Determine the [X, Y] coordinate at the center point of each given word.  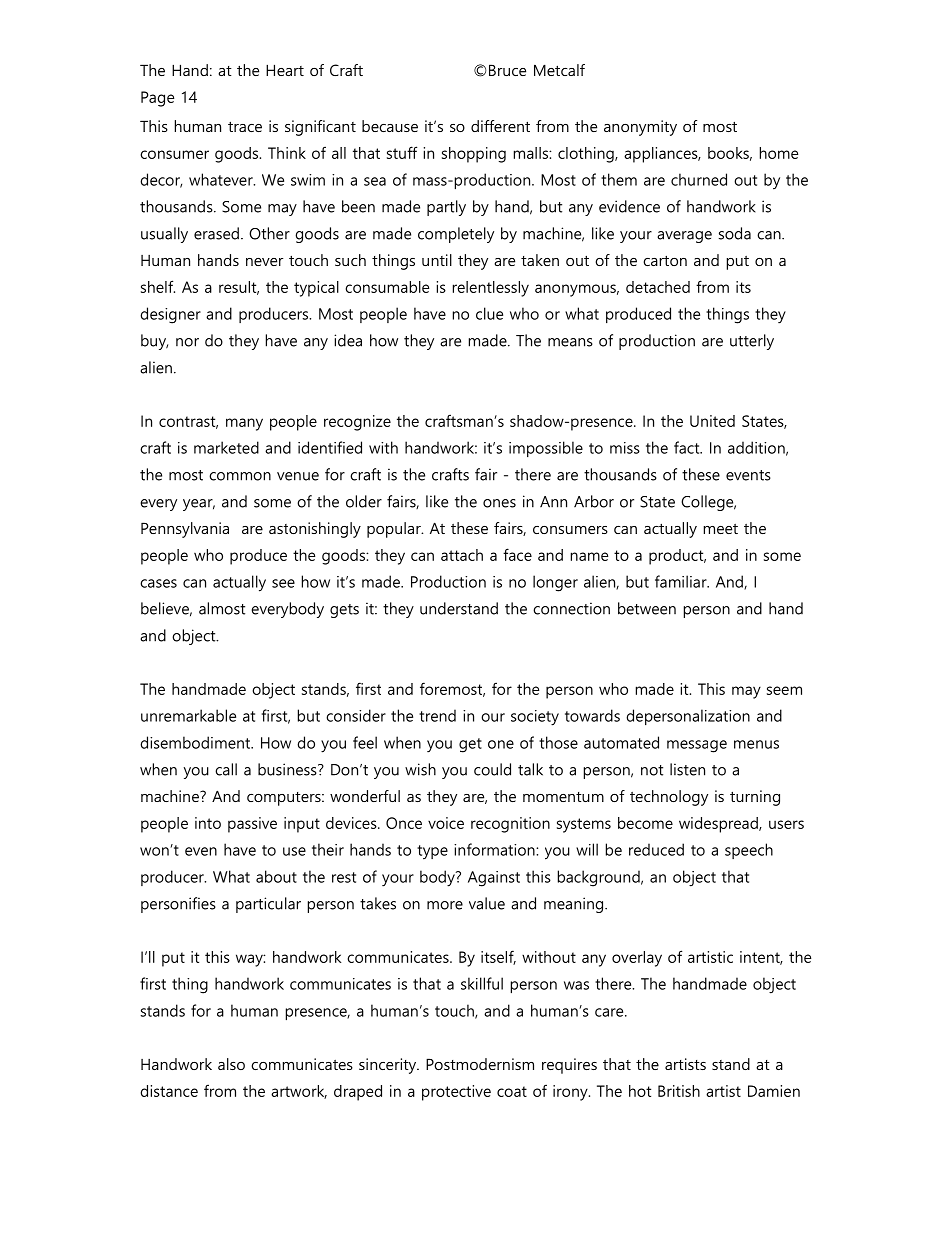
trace [245, 126]
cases [158, 583]
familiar [682, 581]
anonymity [640, 128]
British [679, 1091]
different [500, 126]
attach [462, 555]
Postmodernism [480, 1064]
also [231, 1064]
